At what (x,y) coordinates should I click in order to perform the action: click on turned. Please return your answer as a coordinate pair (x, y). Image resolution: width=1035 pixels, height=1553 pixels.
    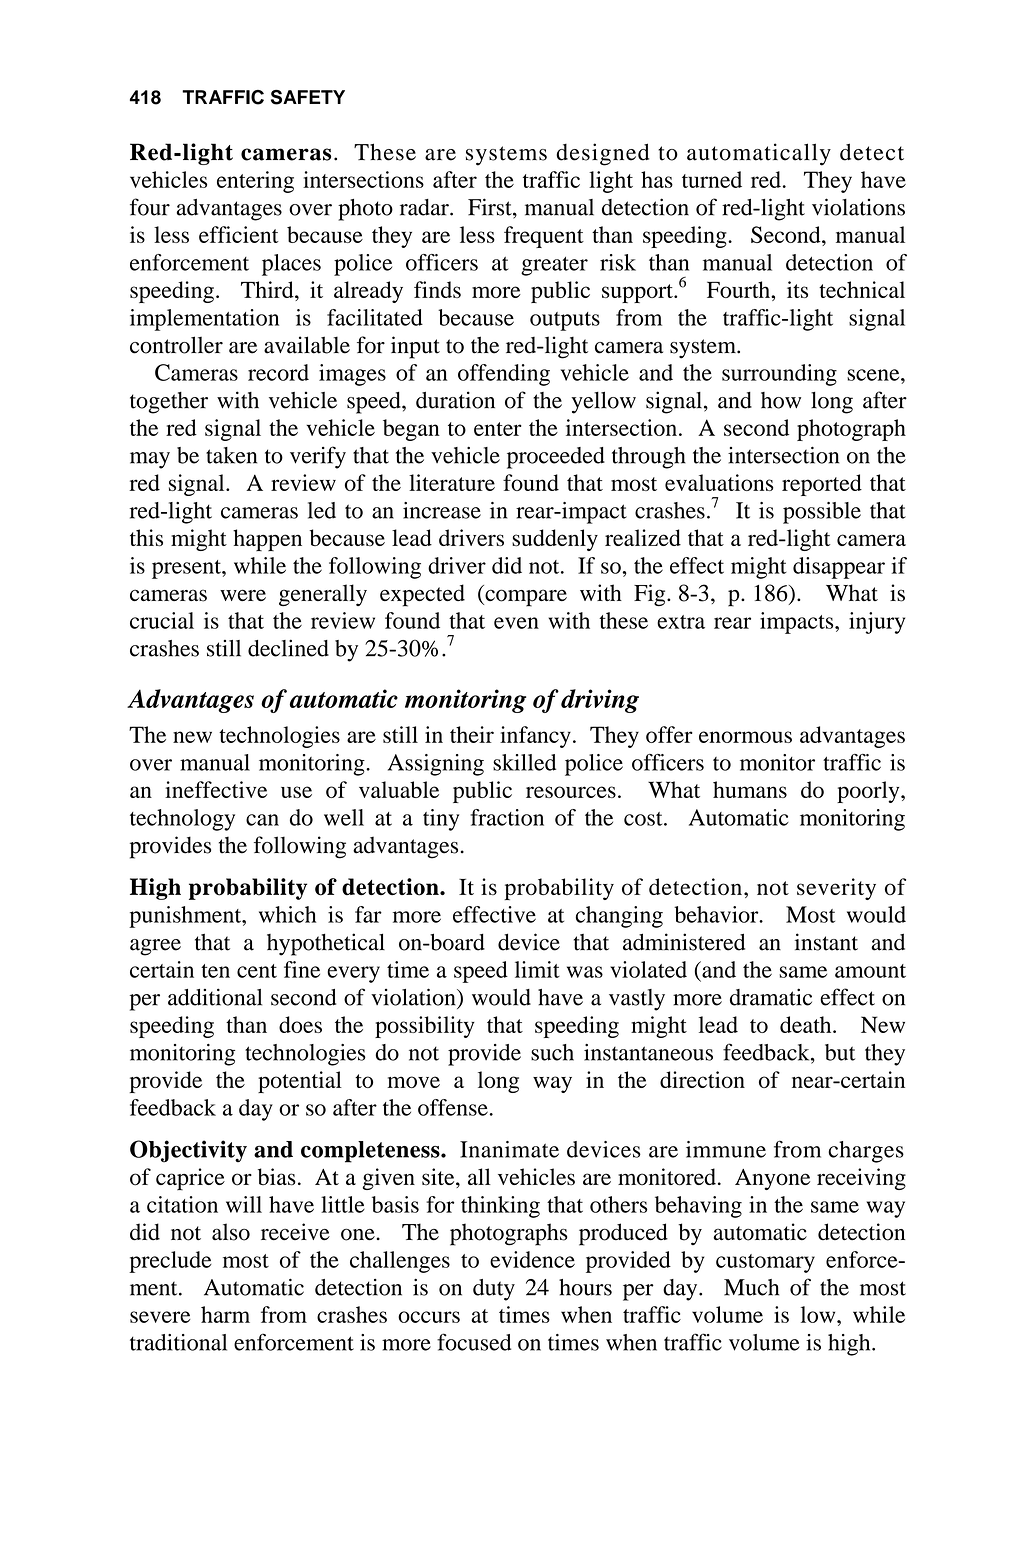
    Looking at the image, I should click on (712, 179).
